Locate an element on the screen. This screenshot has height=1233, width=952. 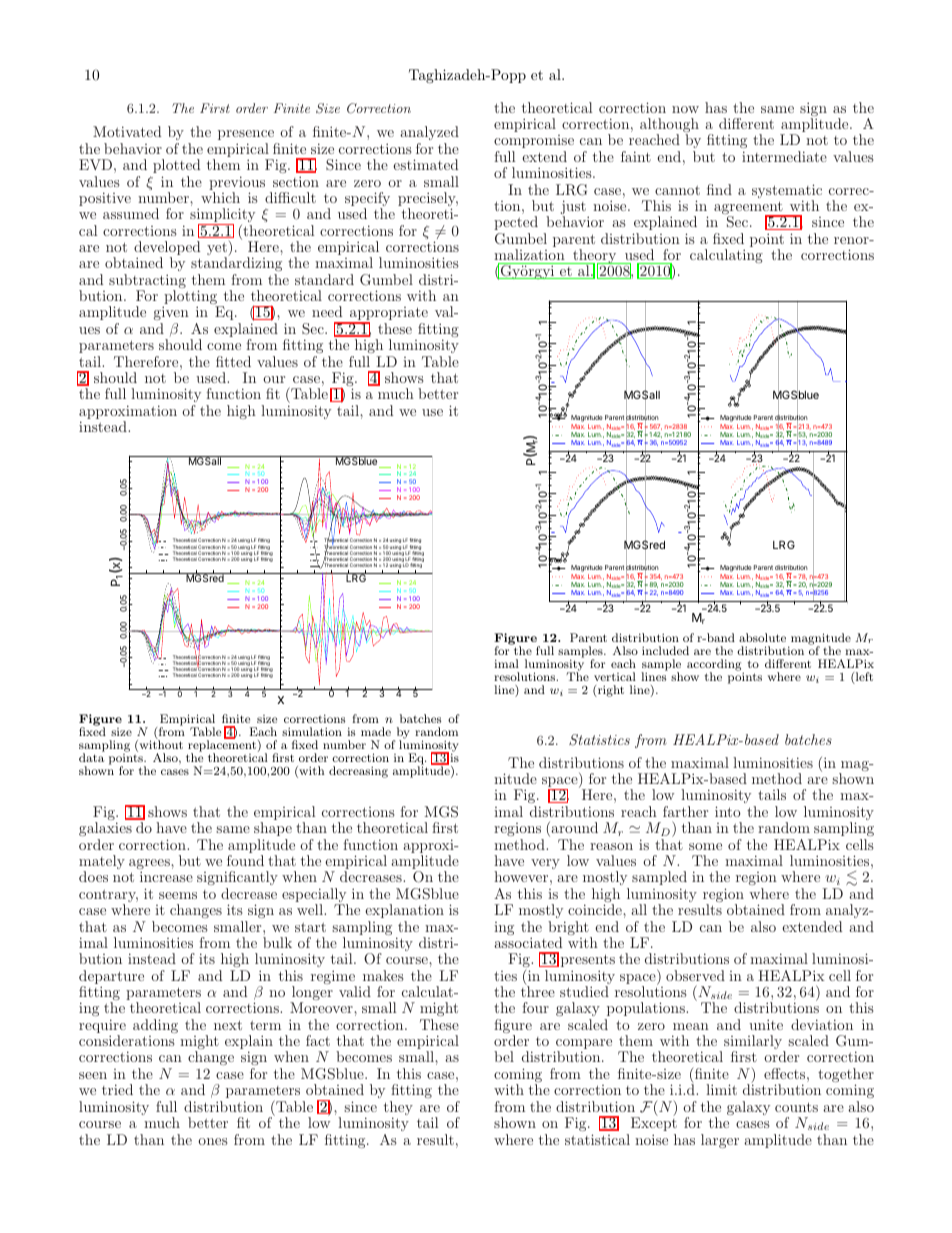
counts is located at coordinates (796, 1107).
